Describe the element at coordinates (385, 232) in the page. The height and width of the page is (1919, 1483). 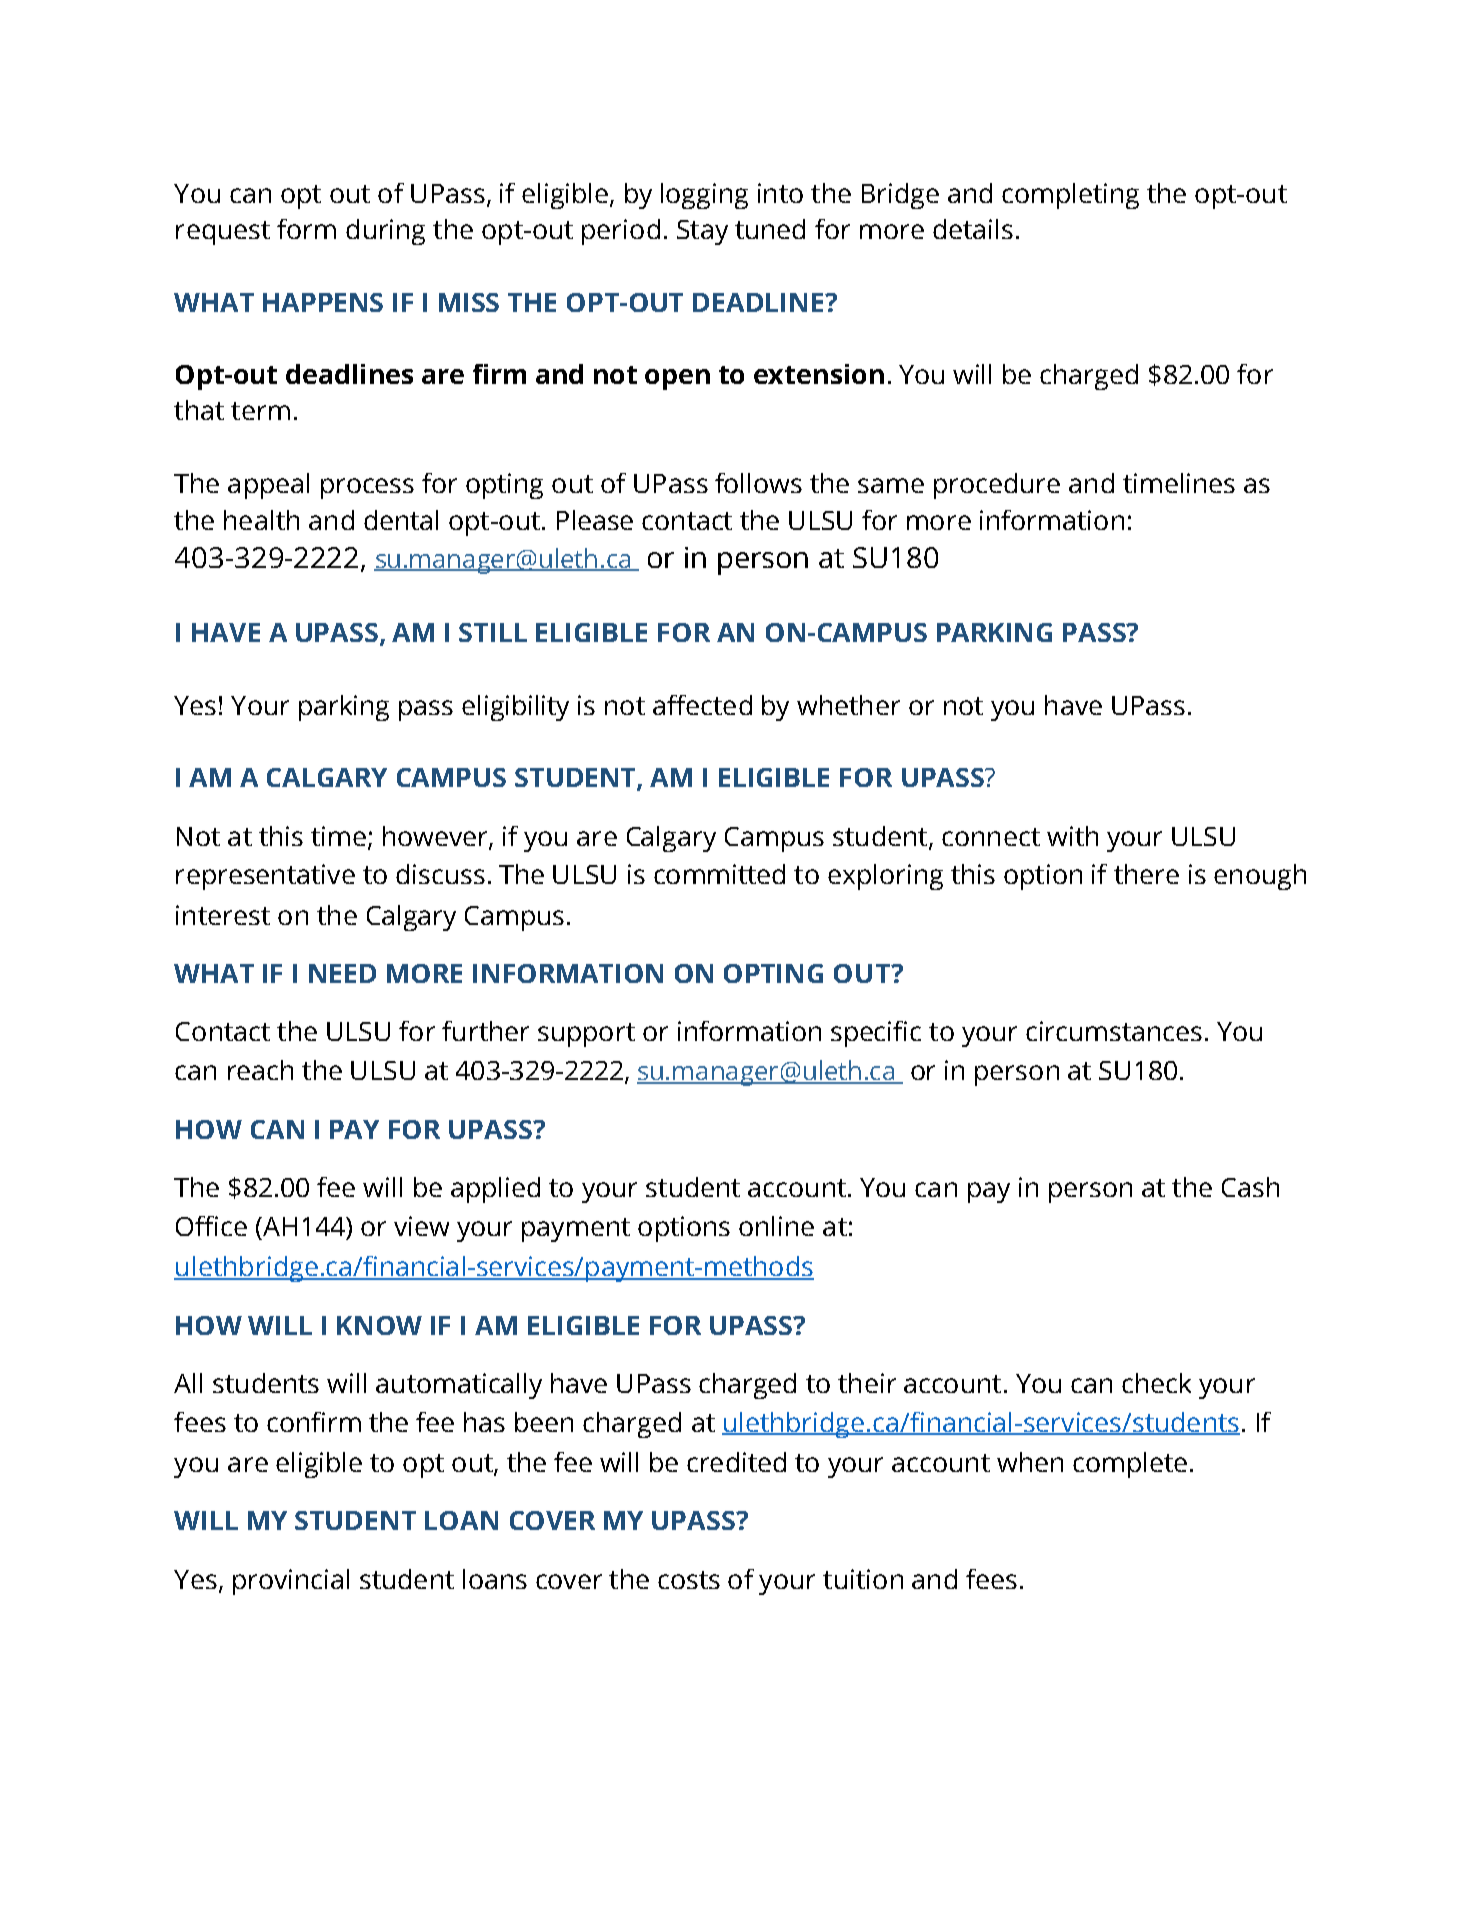
I see `during` at that location.
